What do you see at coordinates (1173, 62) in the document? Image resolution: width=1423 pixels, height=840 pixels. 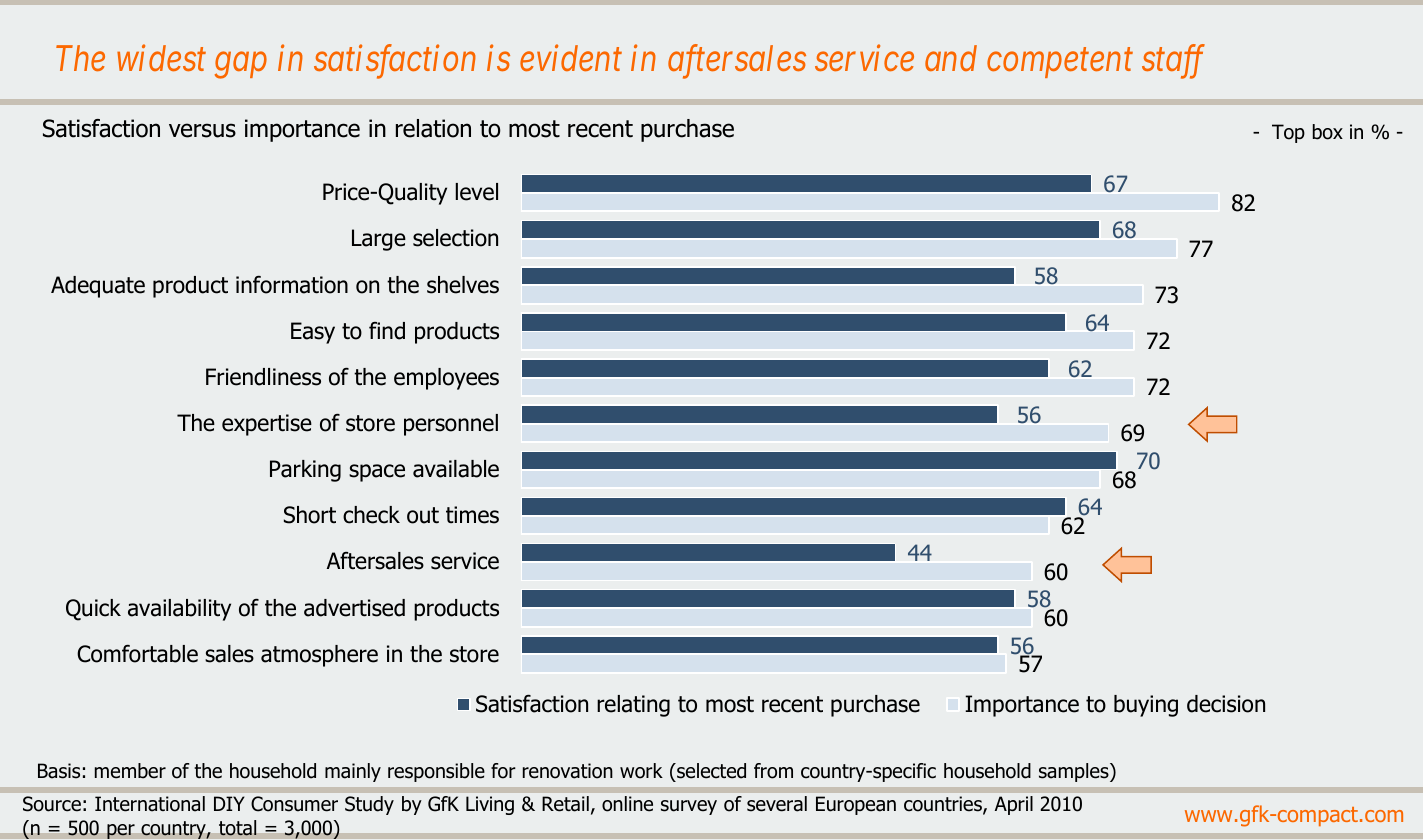 I see `staff` at bounding box center [1173, 62].
